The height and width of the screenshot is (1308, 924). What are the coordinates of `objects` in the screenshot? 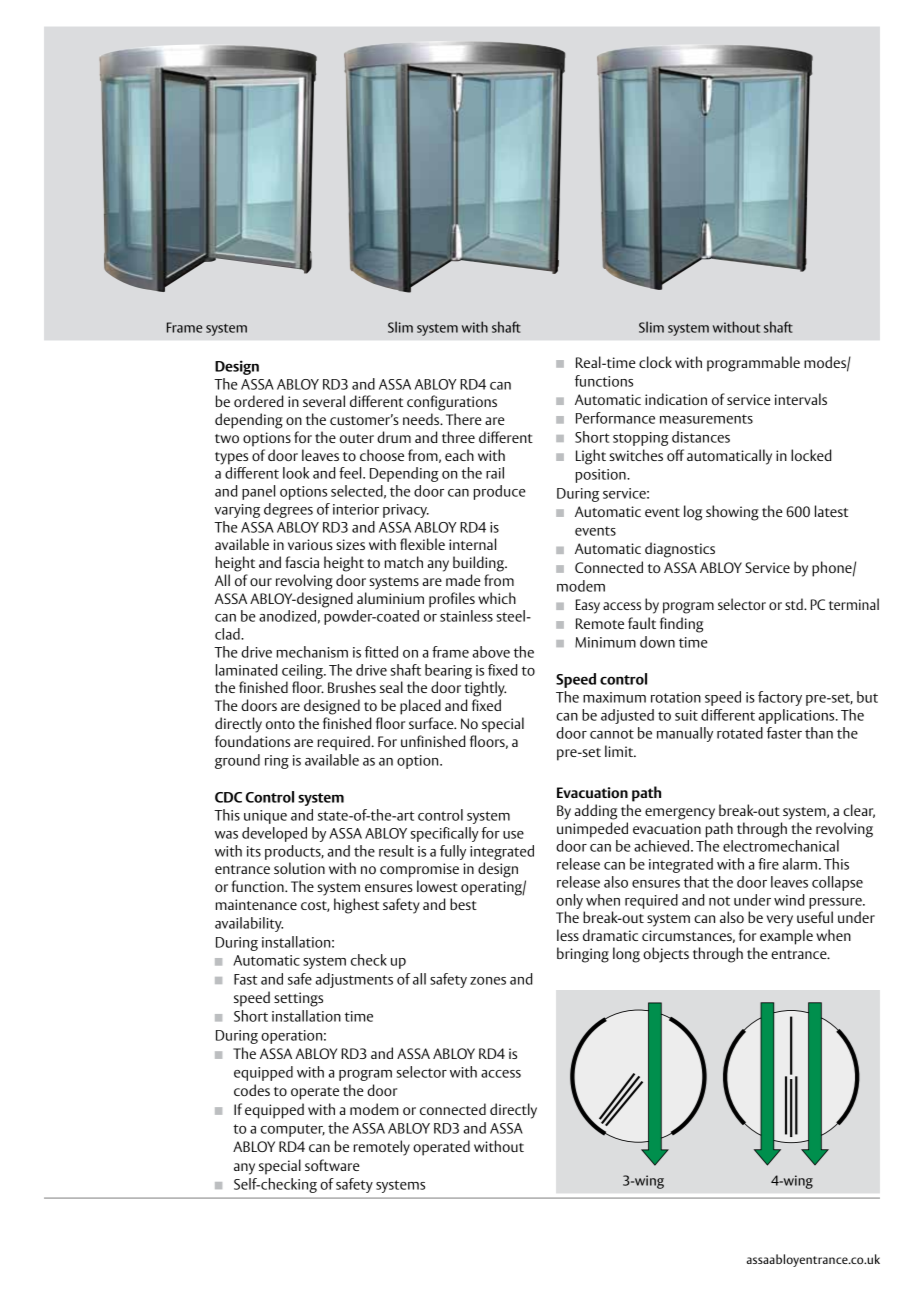 It's located at (666, 955).
